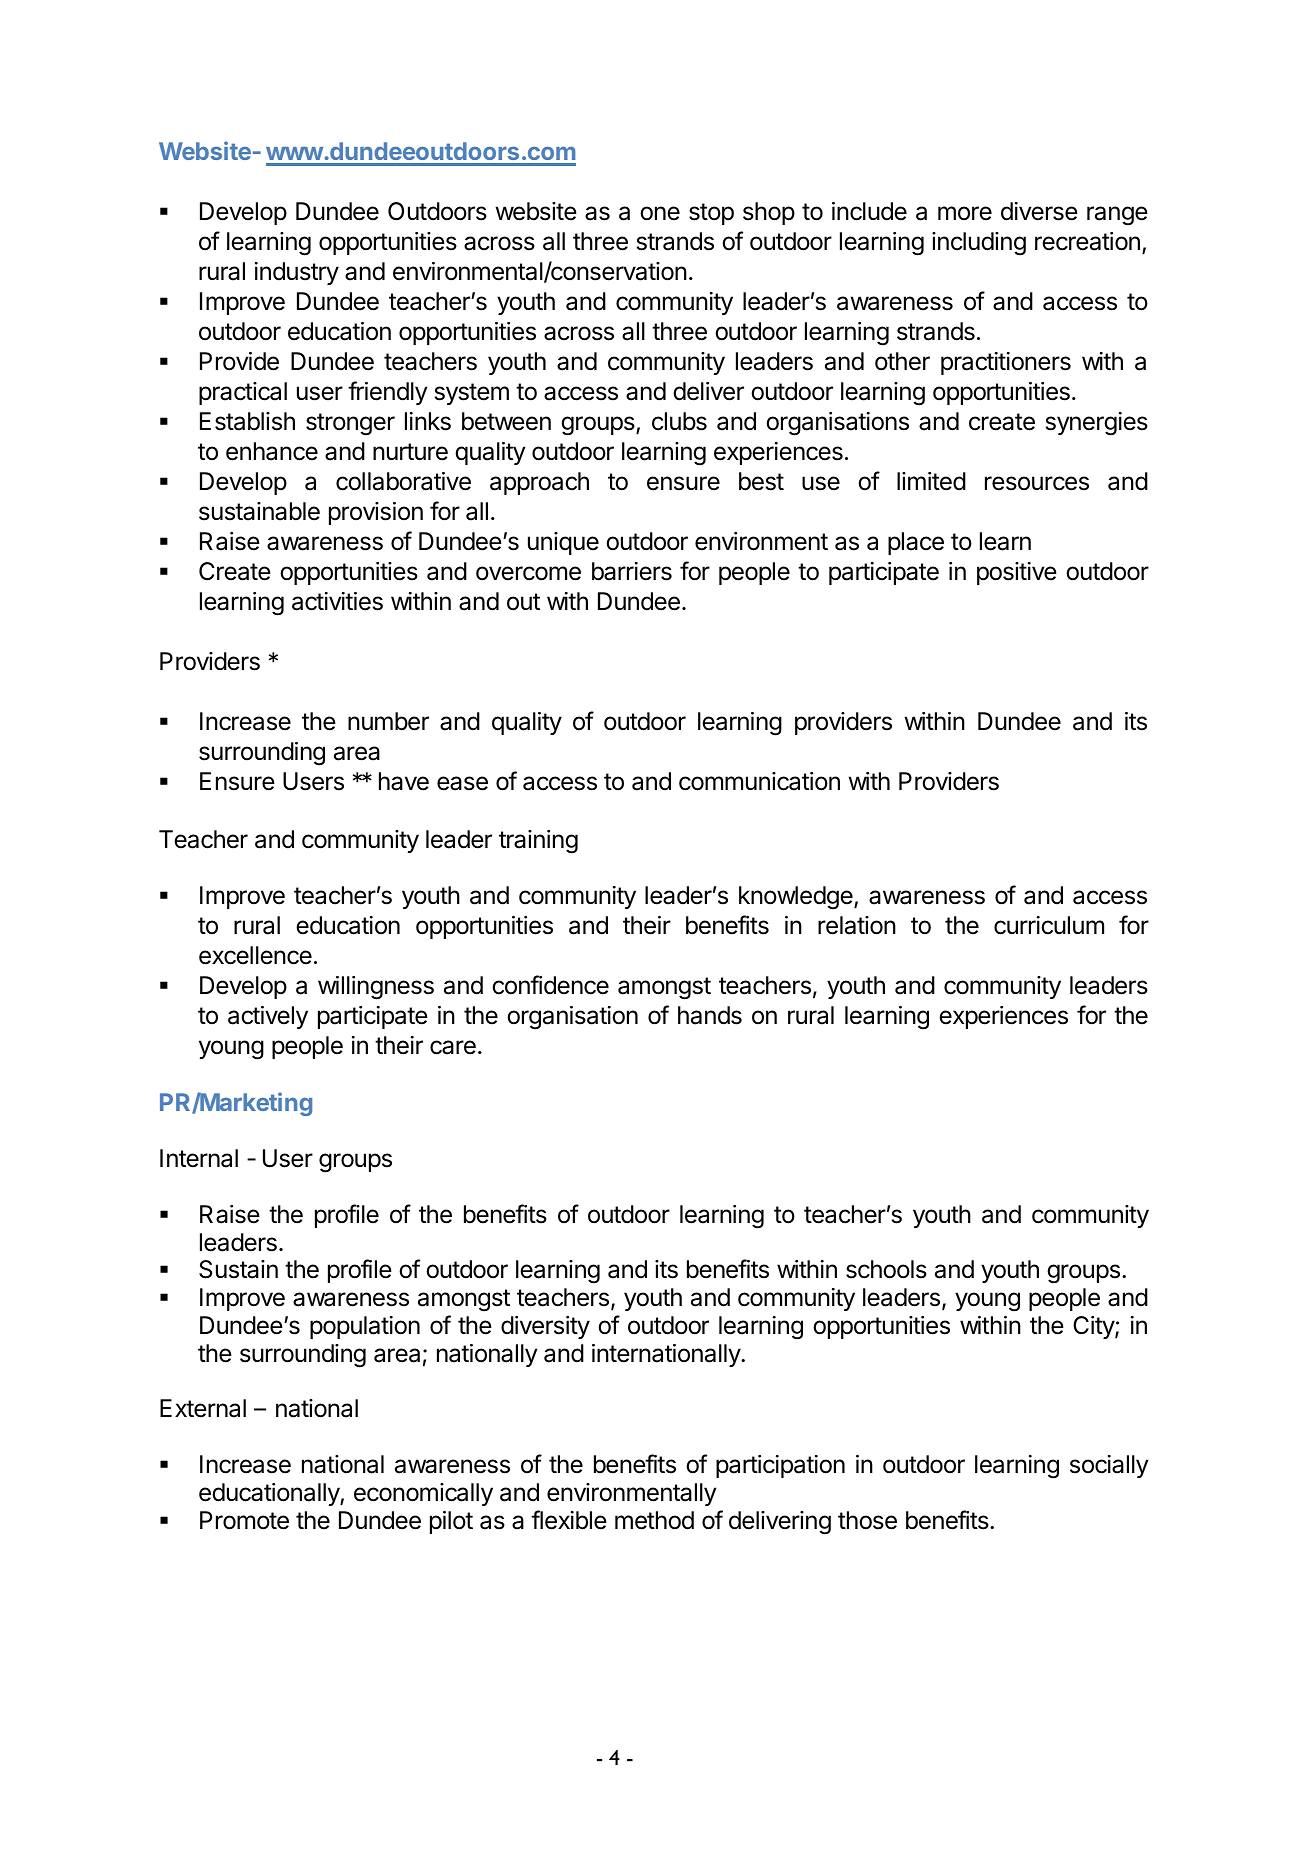  What do you see at coordinates (297, 273) in the screenshot?
I see `industry` at bounding box center [297, 273].
